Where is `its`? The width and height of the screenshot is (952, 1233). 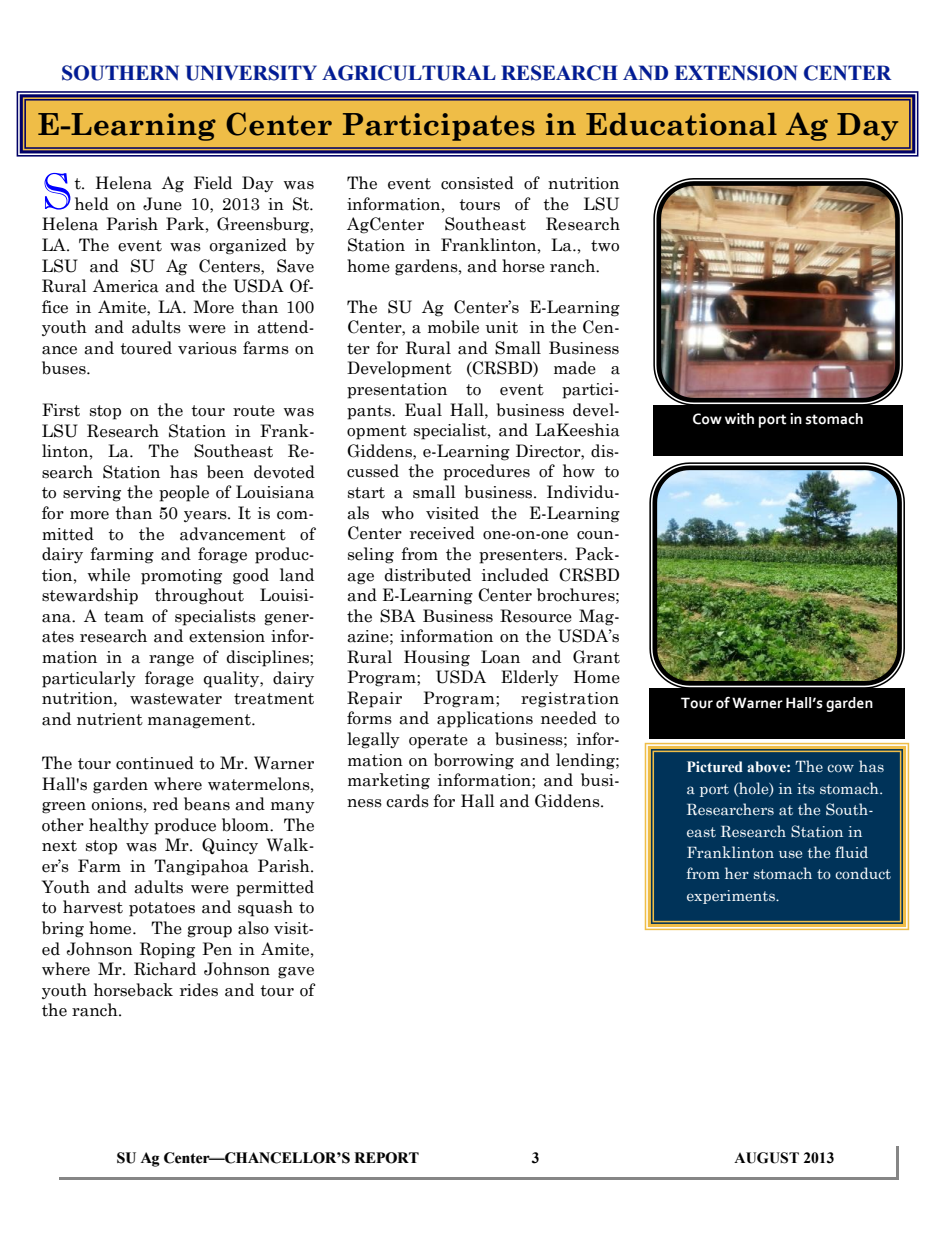 its is located at coordinates (806, 789).
